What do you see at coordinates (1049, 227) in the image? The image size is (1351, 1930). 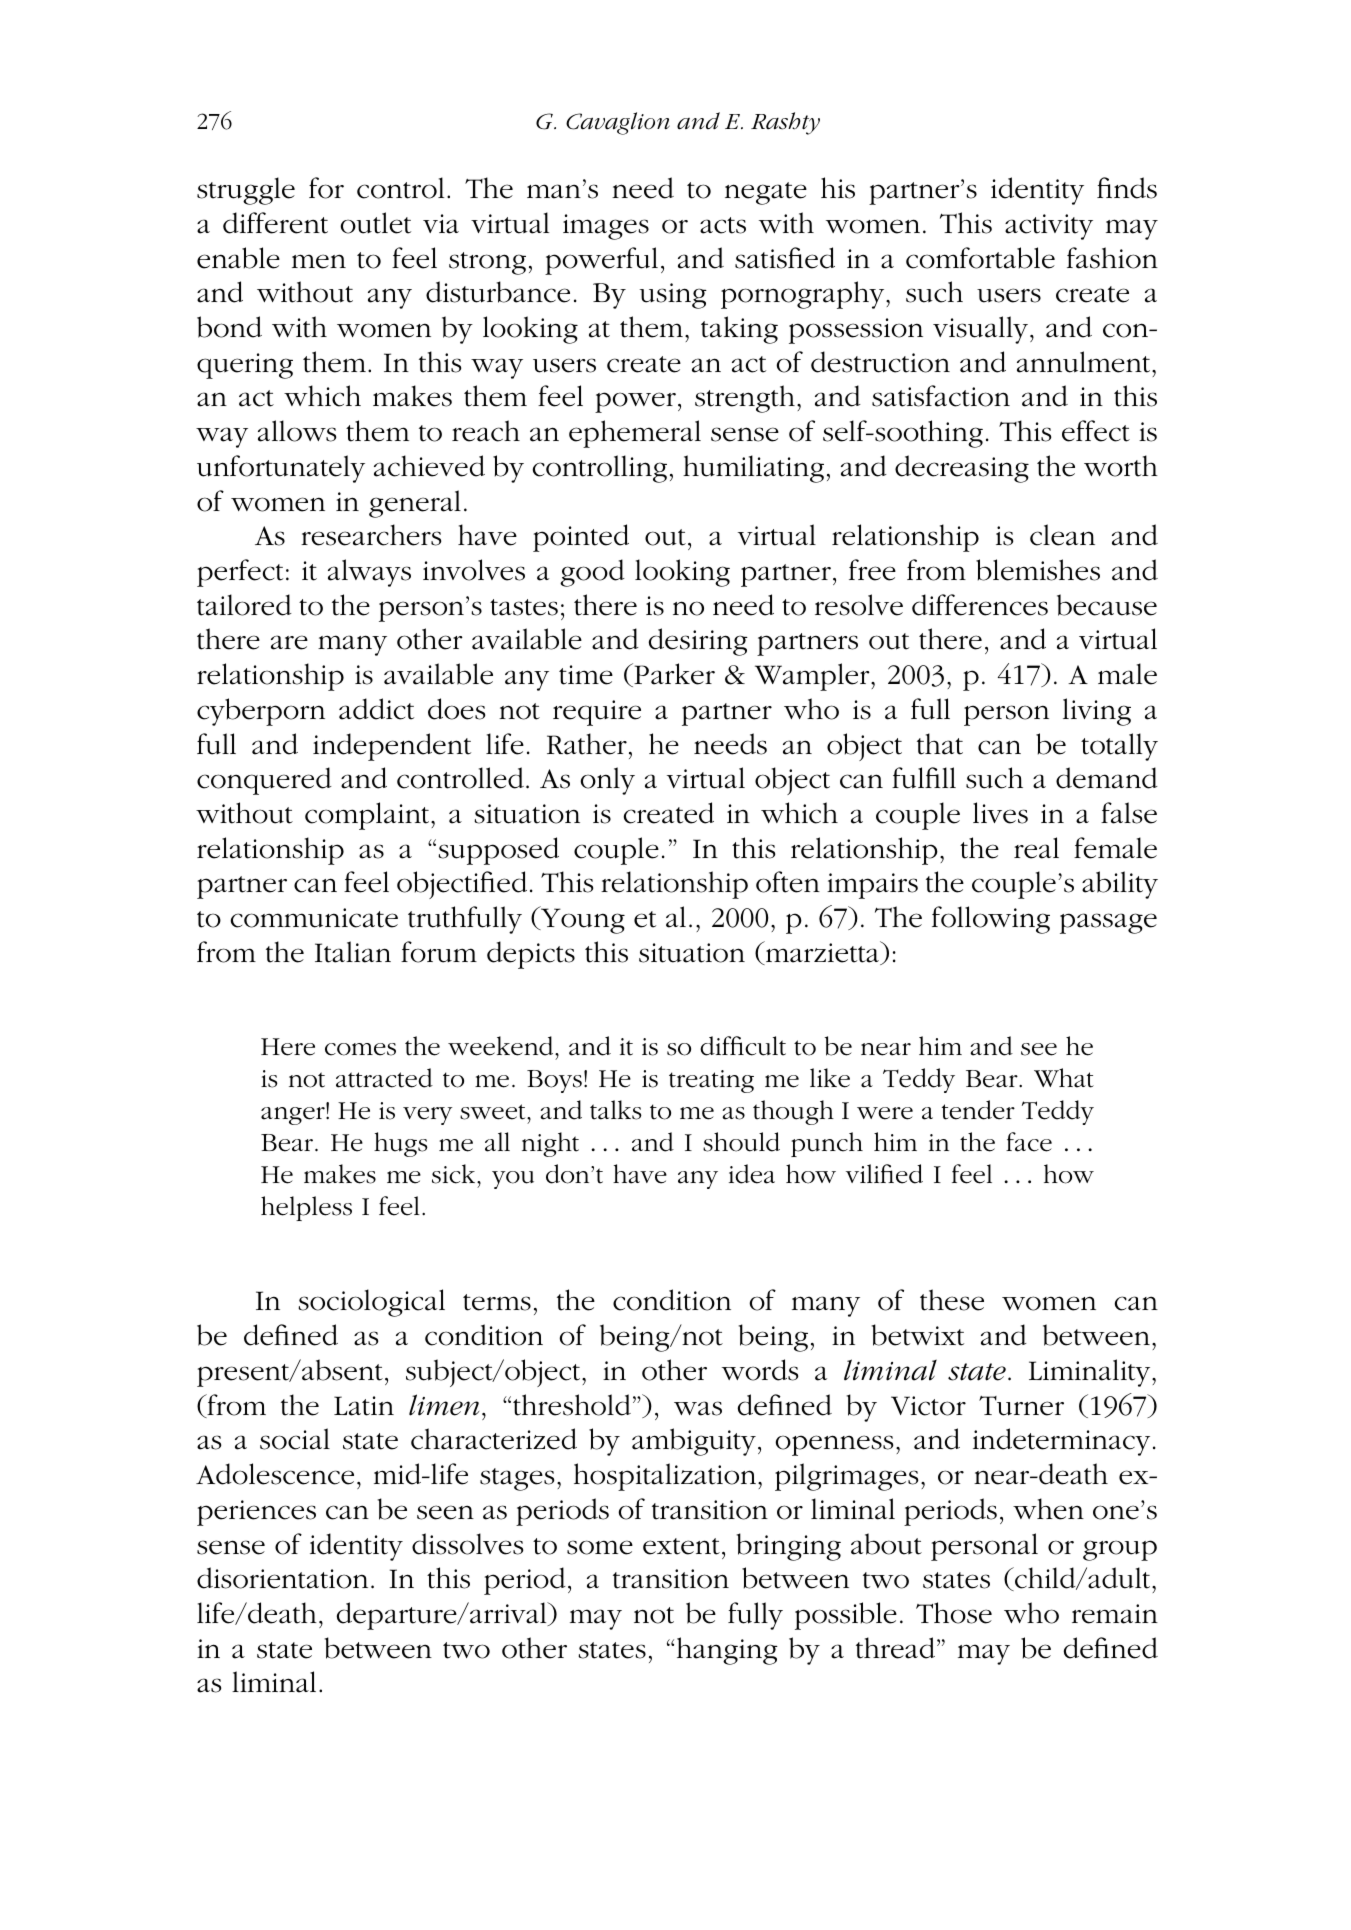 I see `activity` at bounding box center [1049, 227].
